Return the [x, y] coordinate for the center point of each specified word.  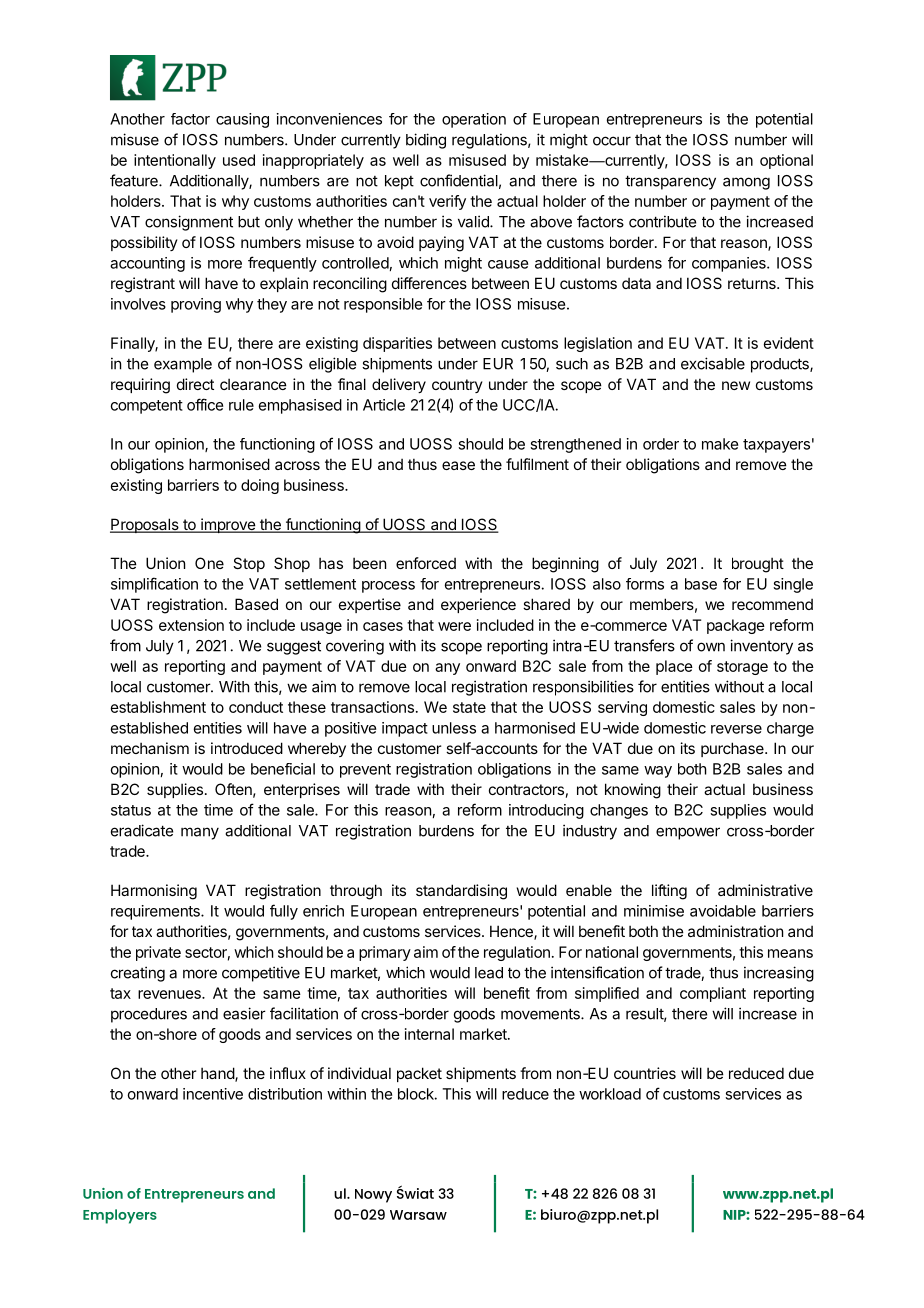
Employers [120, 1216]
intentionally [175, 161]
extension [191, 625]
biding [426, 141]
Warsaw [418, 1215]
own [711, 647]
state [469, 707]
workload [610, 1094]
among [746, 183]
